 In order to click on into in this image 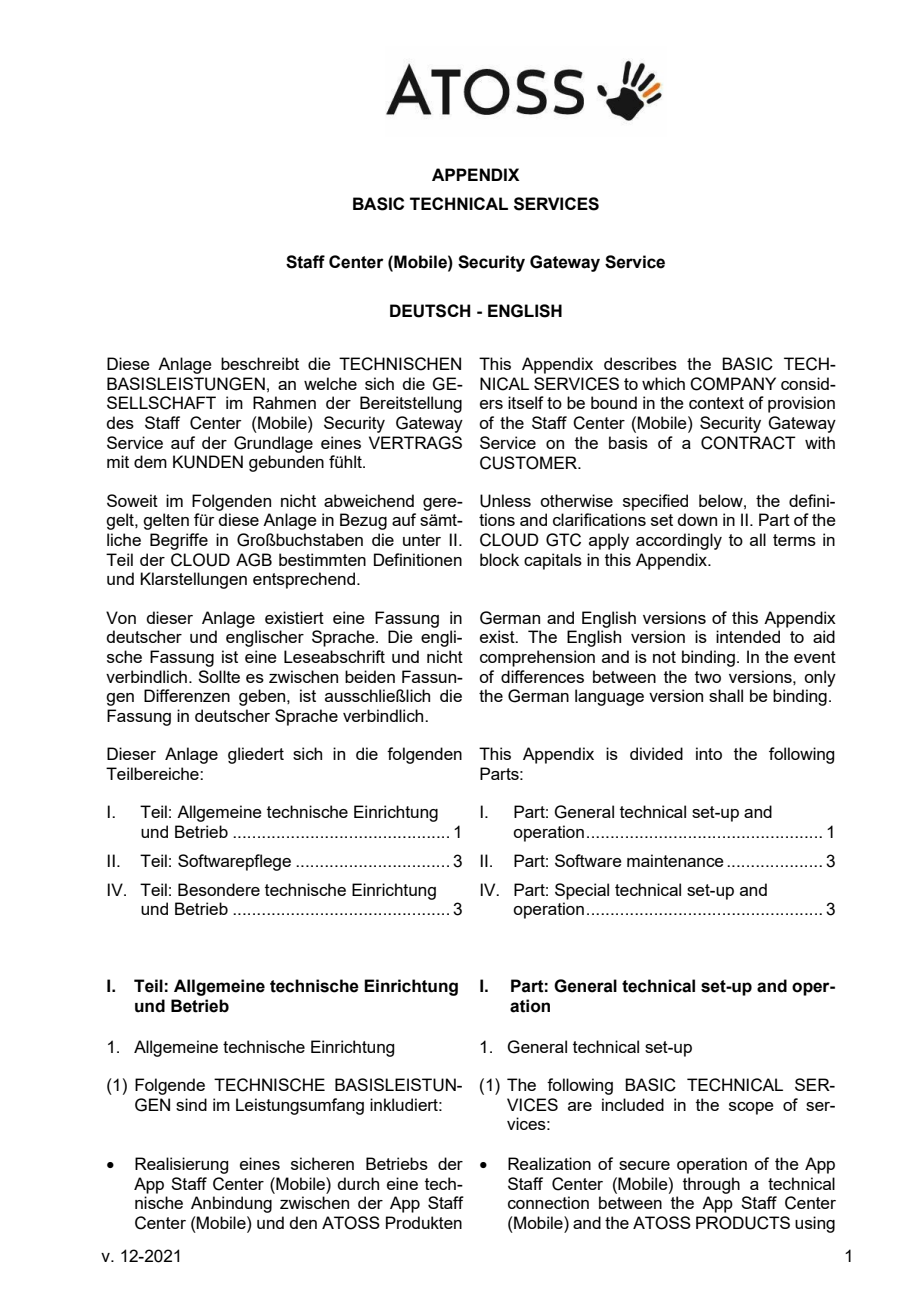, I will do `click(709, 753)`.
